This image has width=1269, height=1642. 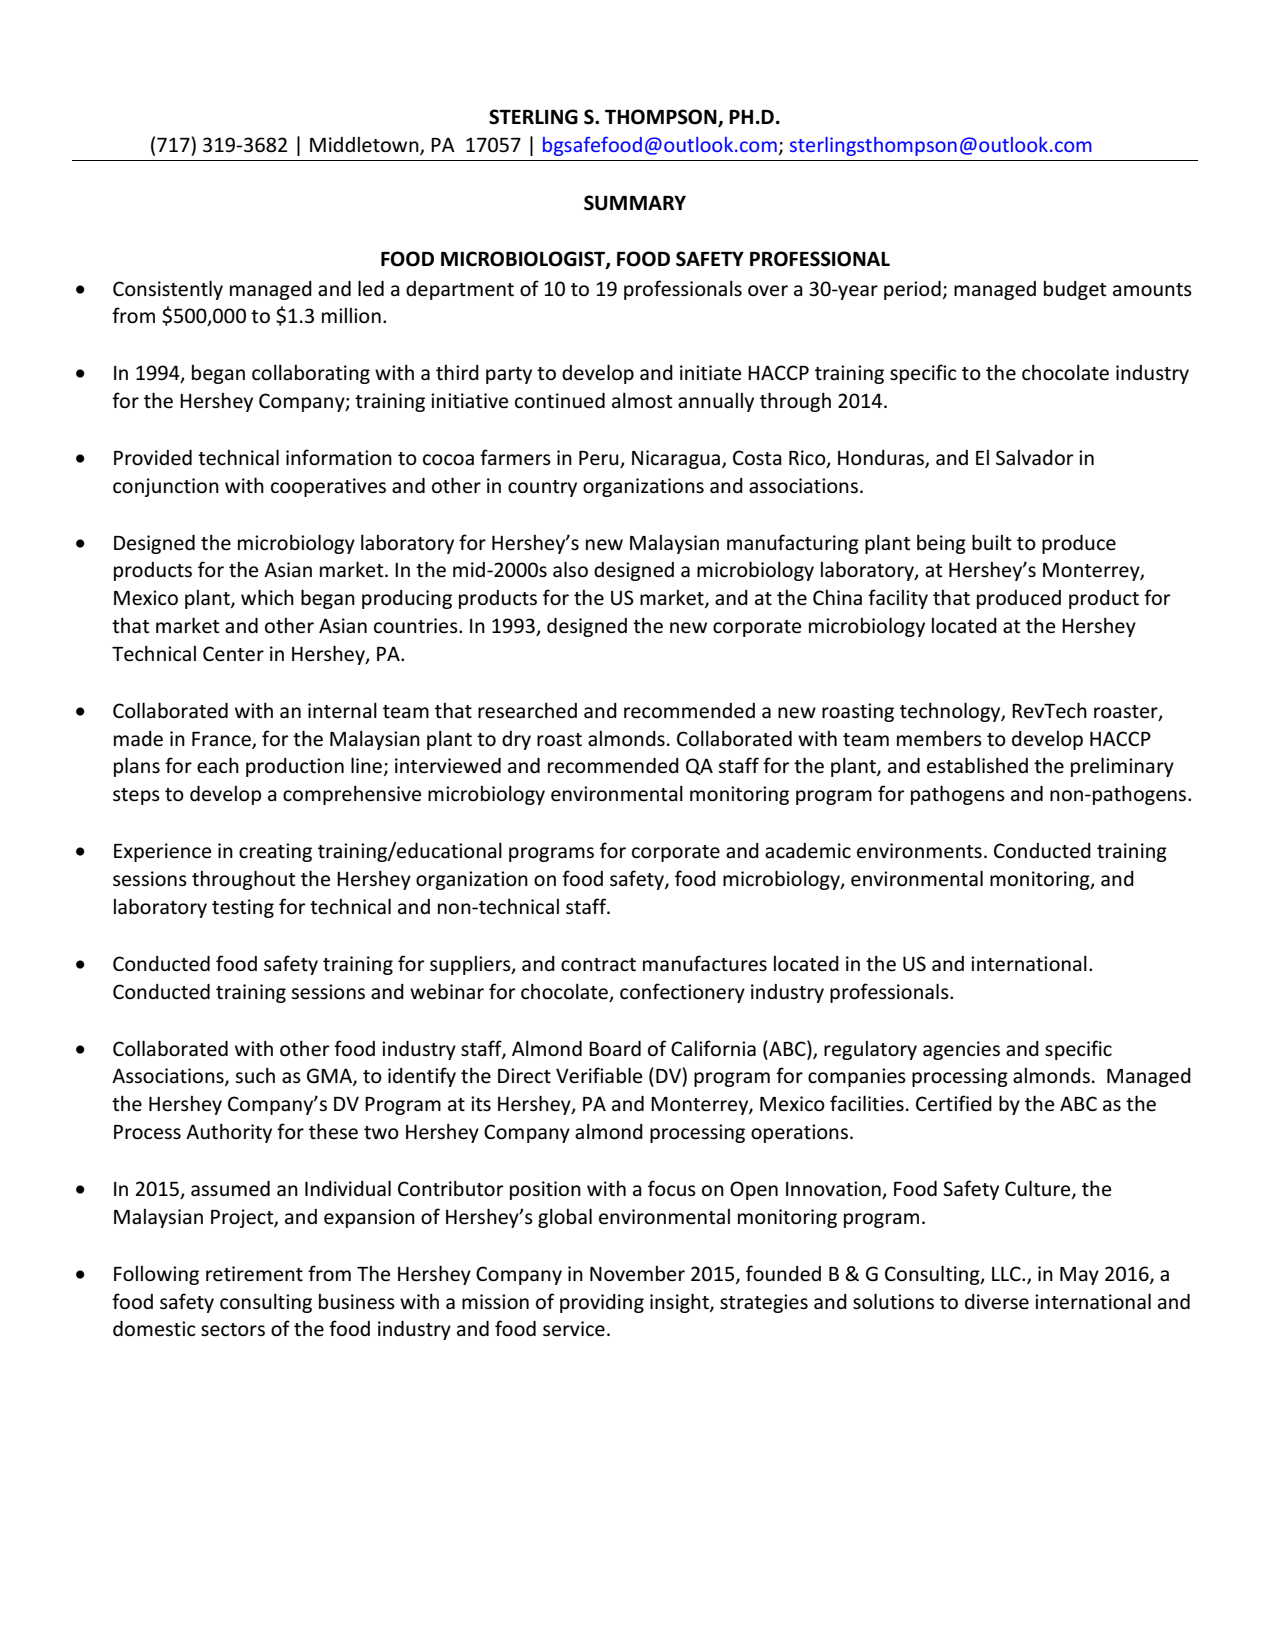 What do you see at coordinates (365, 146) in the image?
I see `Middletown` at bounding box center [365, 146].
